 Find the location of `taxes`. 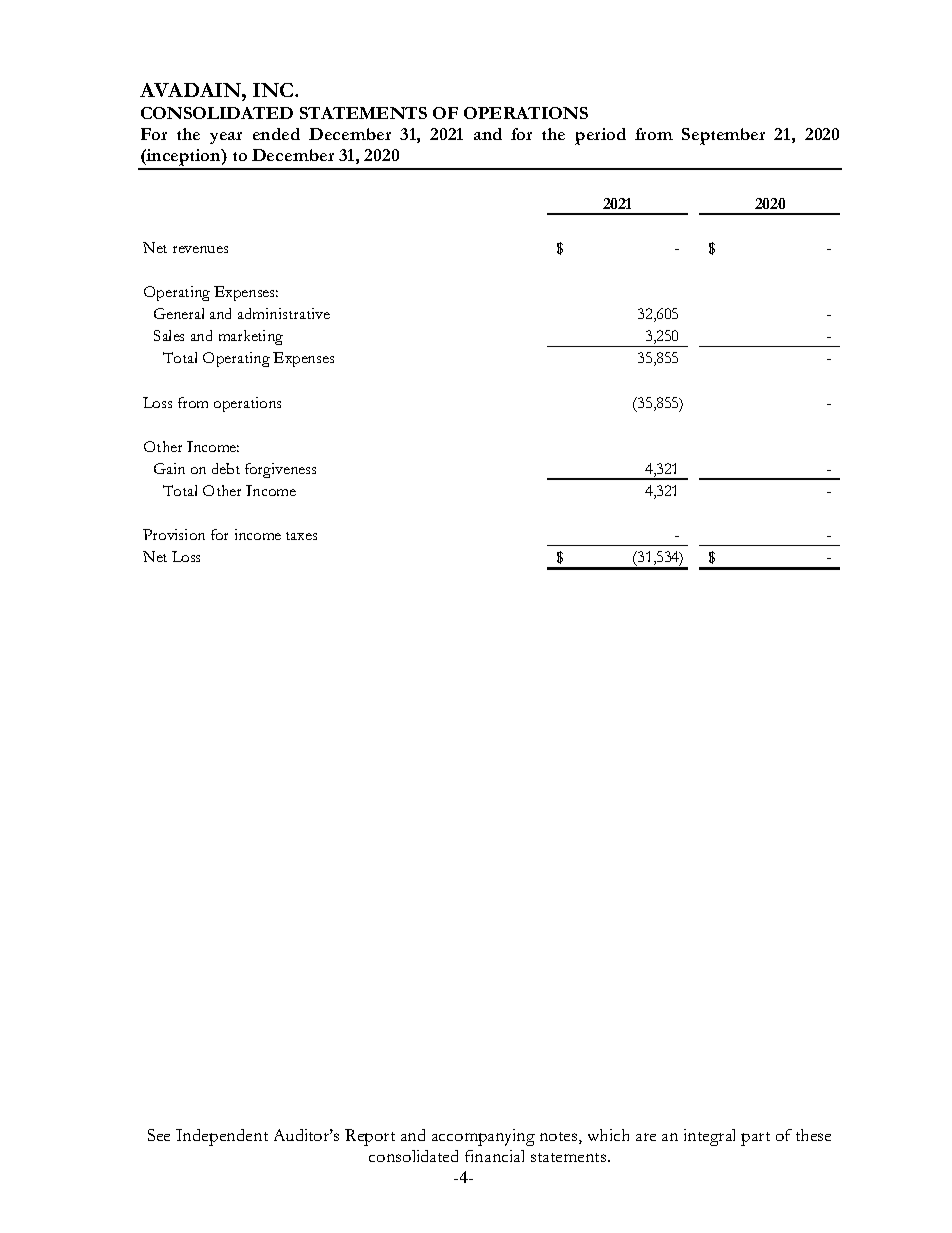

taxes is located at coordinates (301, 536).
